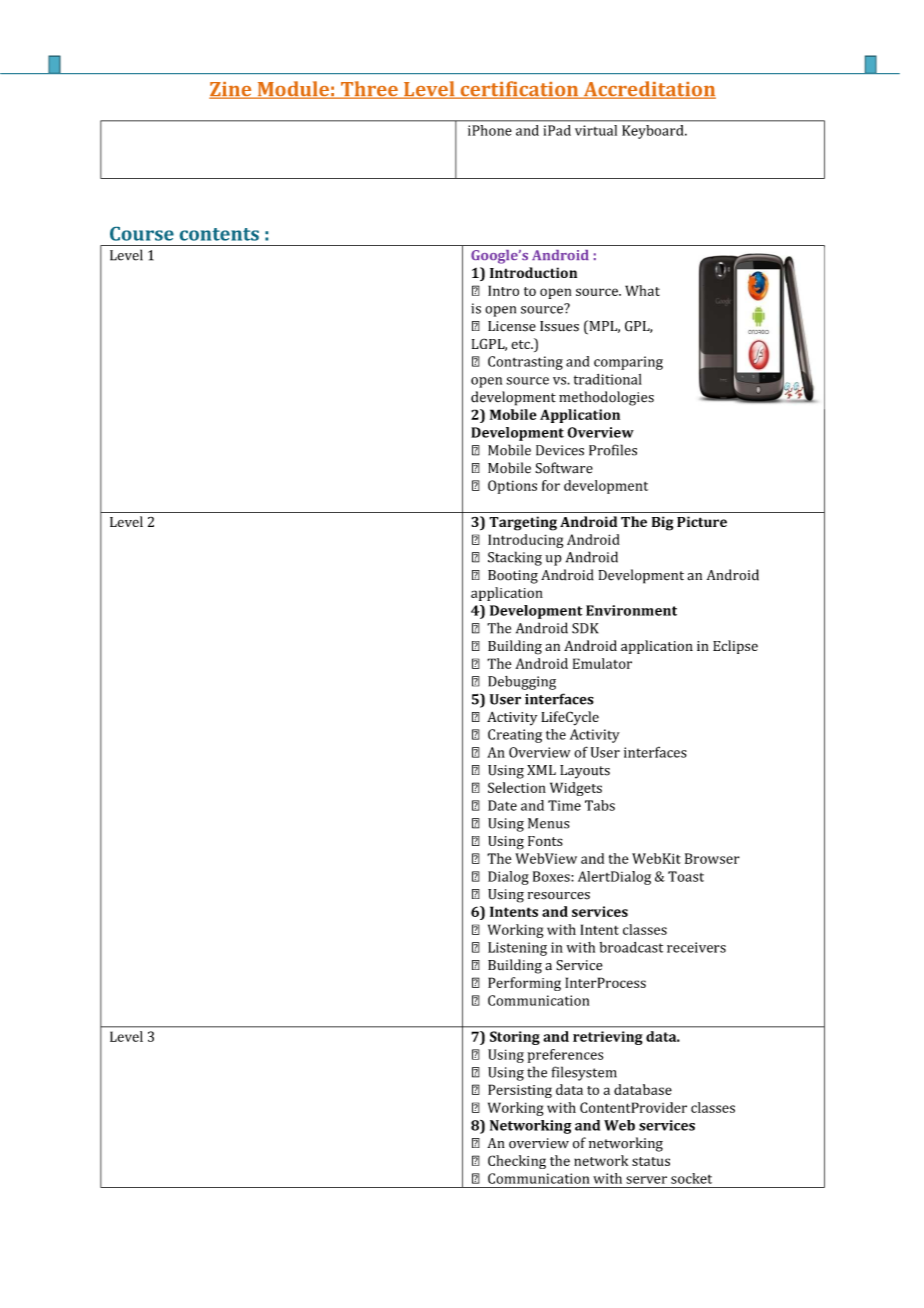  I want to click on Debugging, so click(522, 683).
